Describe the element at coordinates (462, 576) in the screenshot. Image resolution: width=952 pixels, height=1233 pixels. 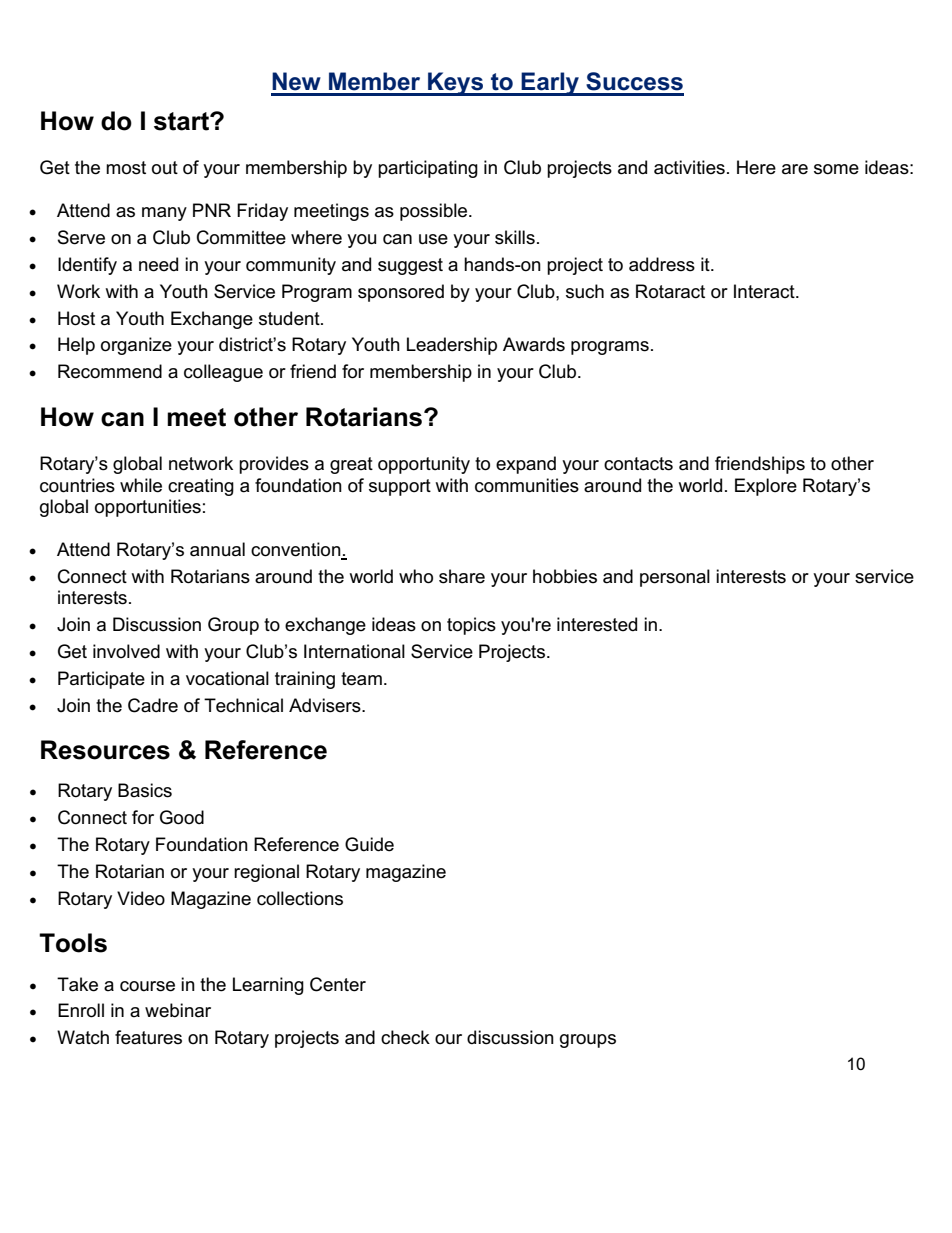
I see `share` at that location.
